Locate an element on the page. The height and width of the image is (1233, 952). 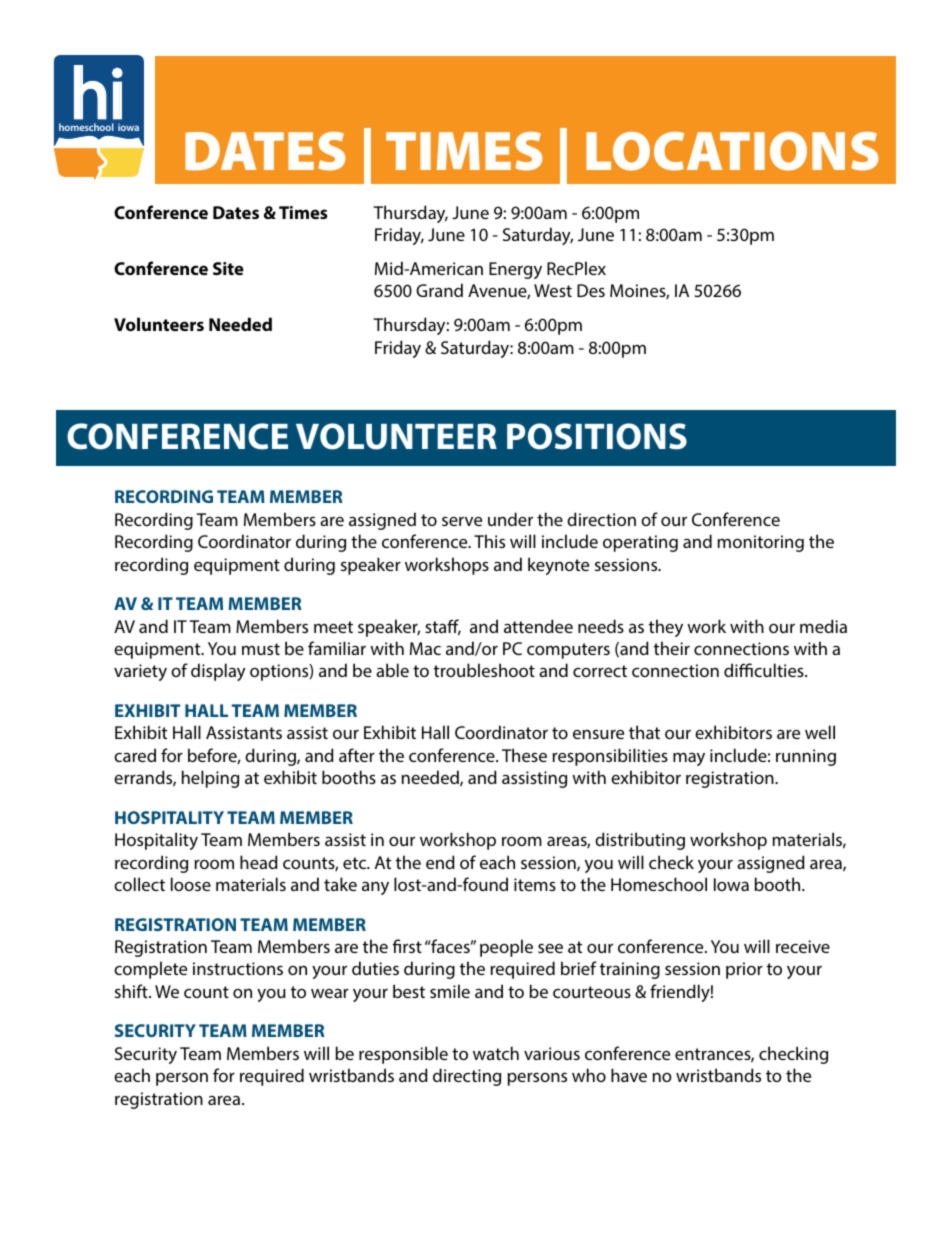
Grand is located at coordinates (439, 290).
